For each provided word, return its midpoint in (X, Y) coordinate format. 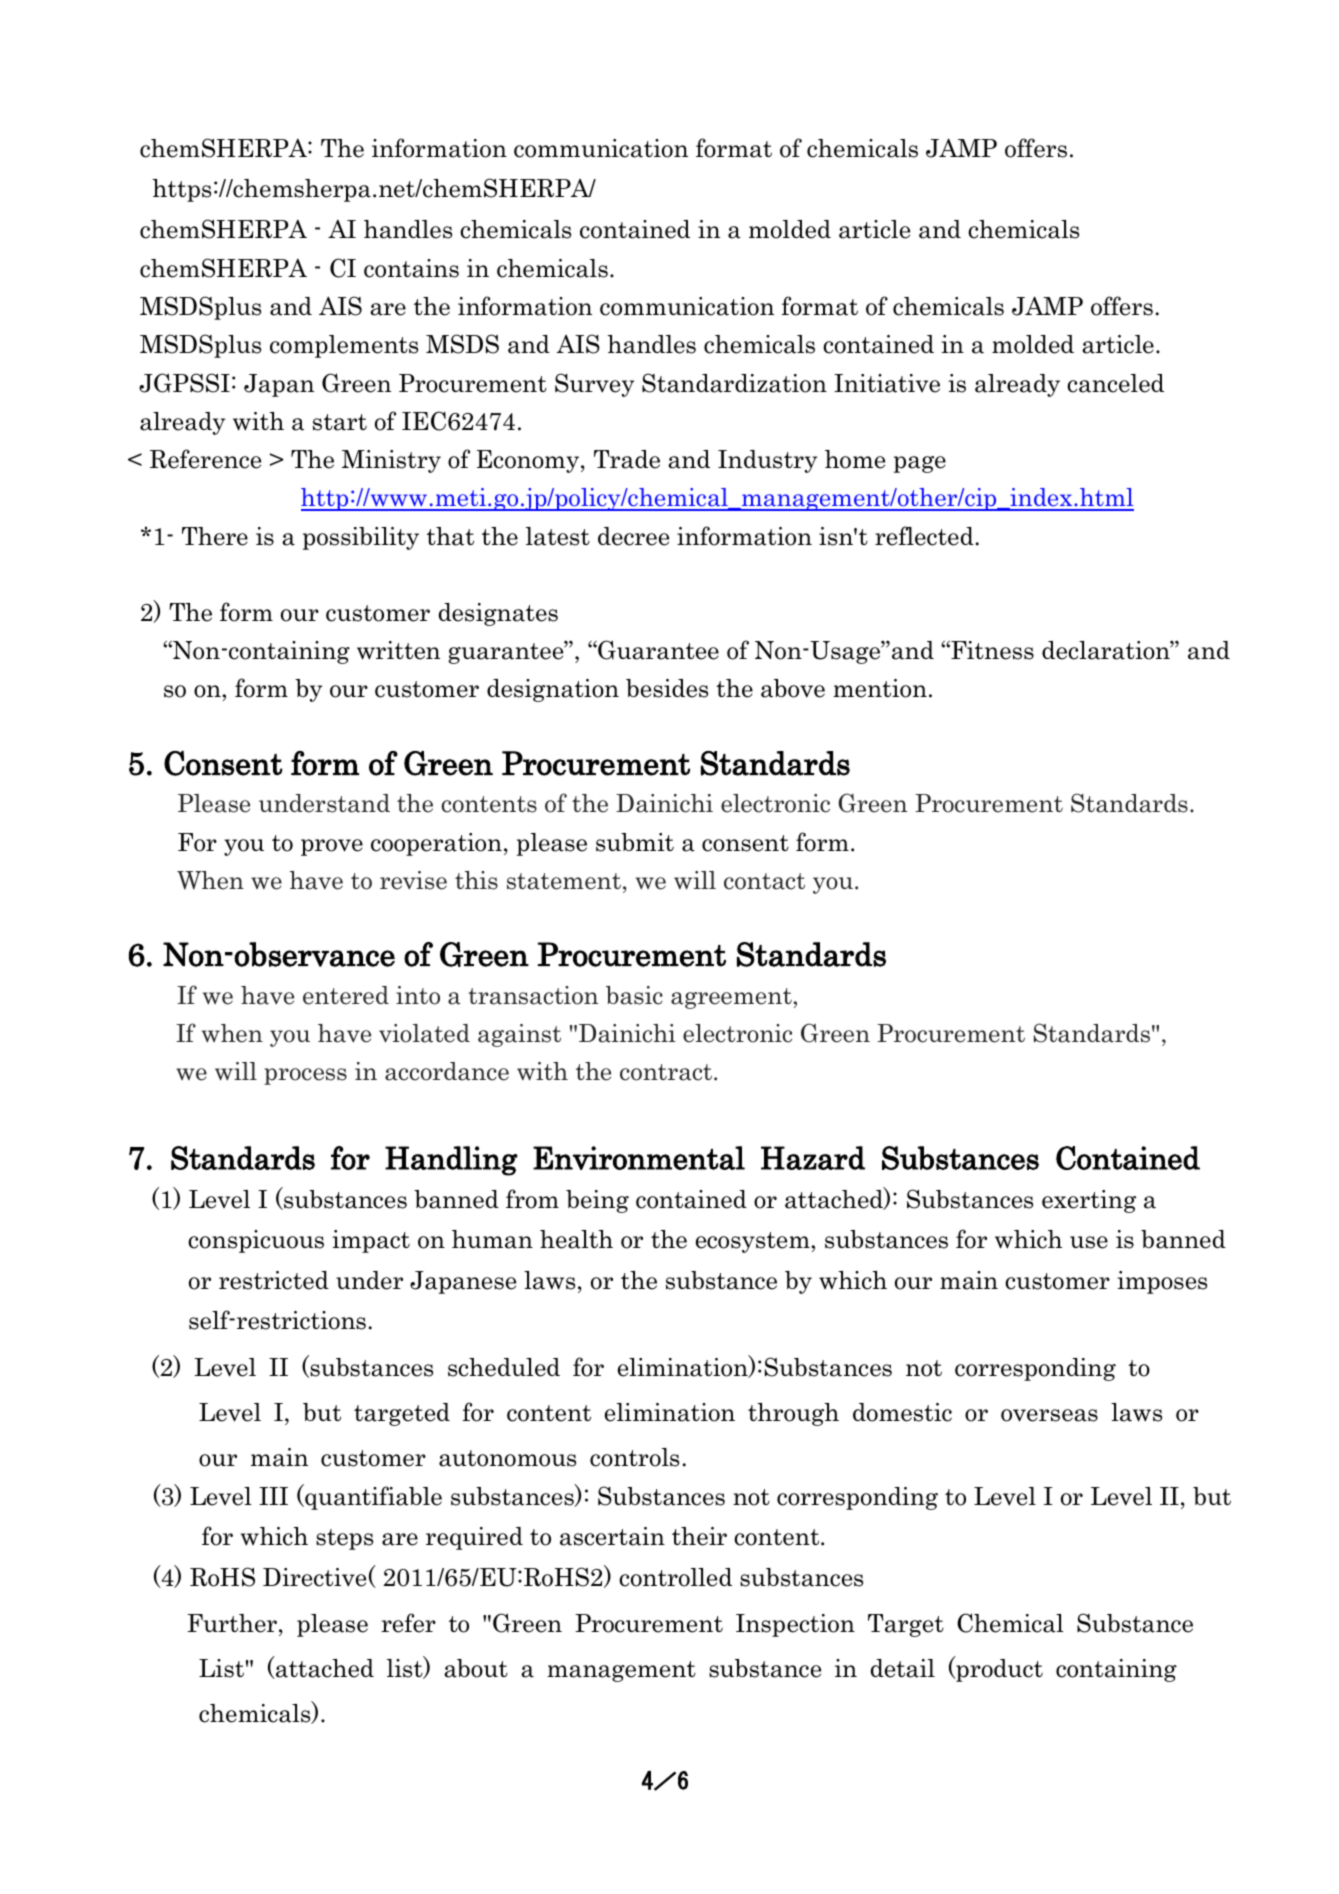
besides (667, 688)
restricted (274, 1280)
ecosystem (754, 1242)
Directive (314, 1577)
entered (346, 995)
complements (344, 346)
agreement (732, 998)
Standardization (734, 383)
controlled (675, 1577)
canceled (1115, 383)
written (398, 650)
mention (880, 688)
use (1089, 1242)
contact (764, 881)
